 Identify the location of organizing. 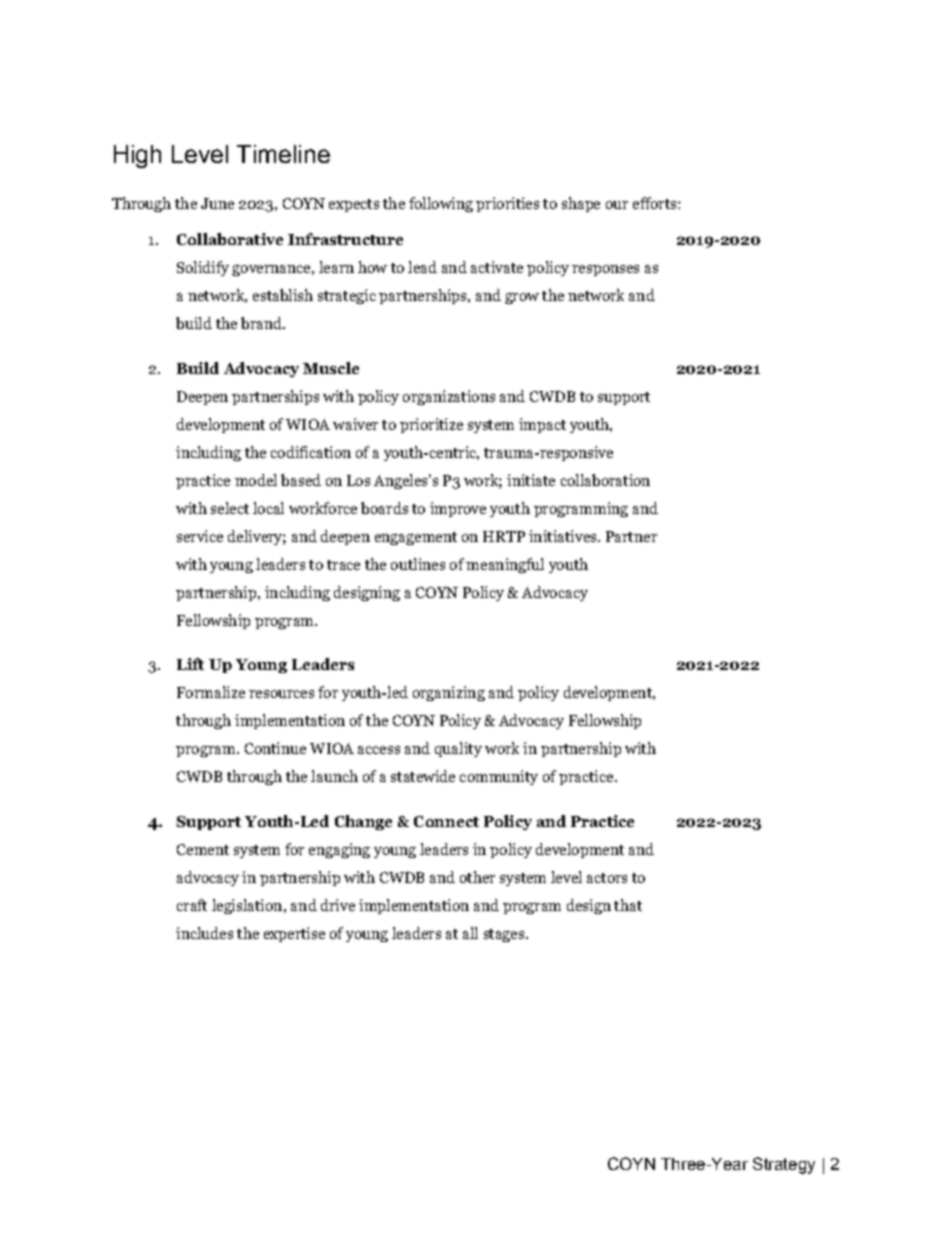
(449, 693).
